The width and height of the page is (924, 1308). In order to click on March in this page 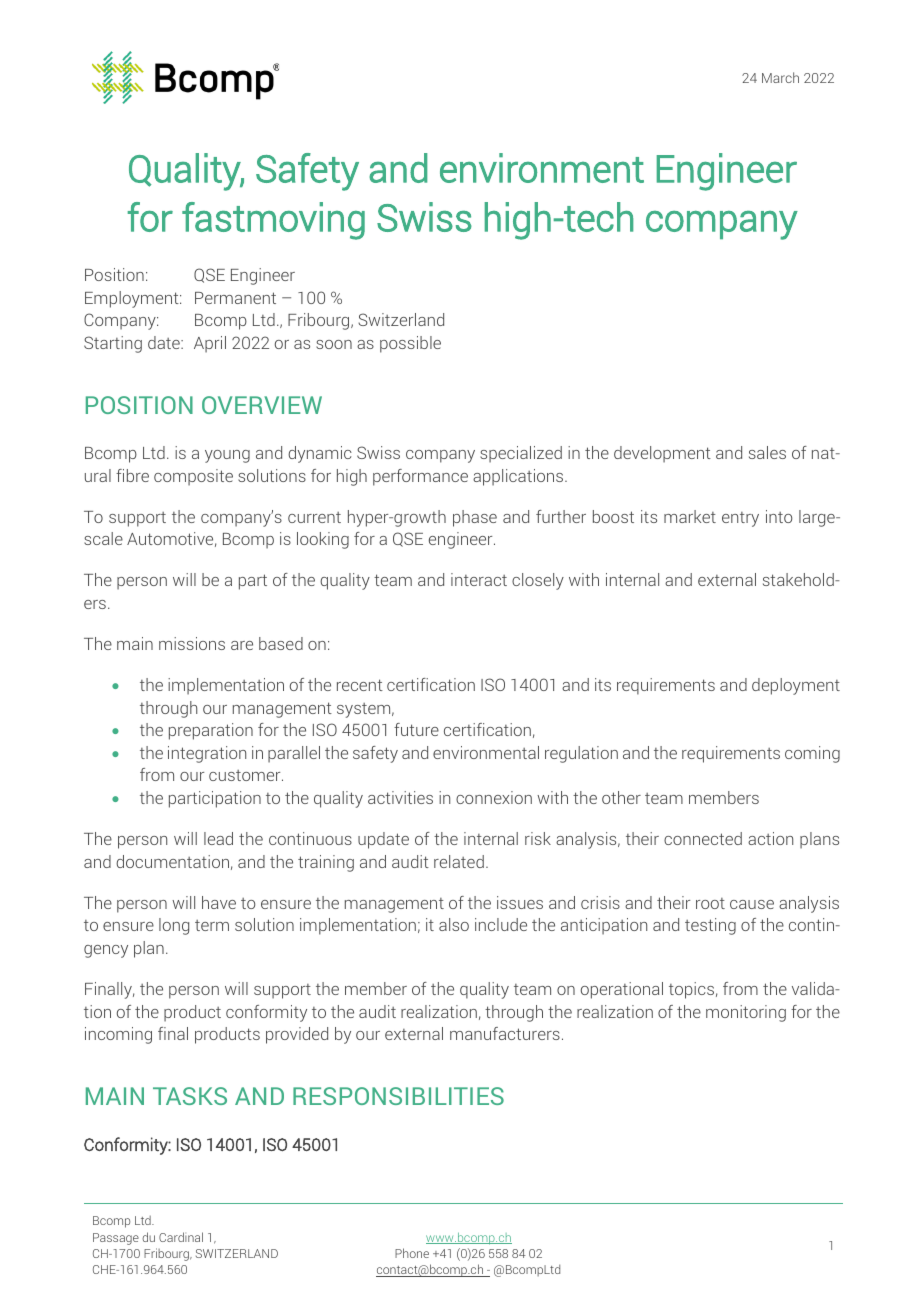, I will do `click(780, 77)`.
